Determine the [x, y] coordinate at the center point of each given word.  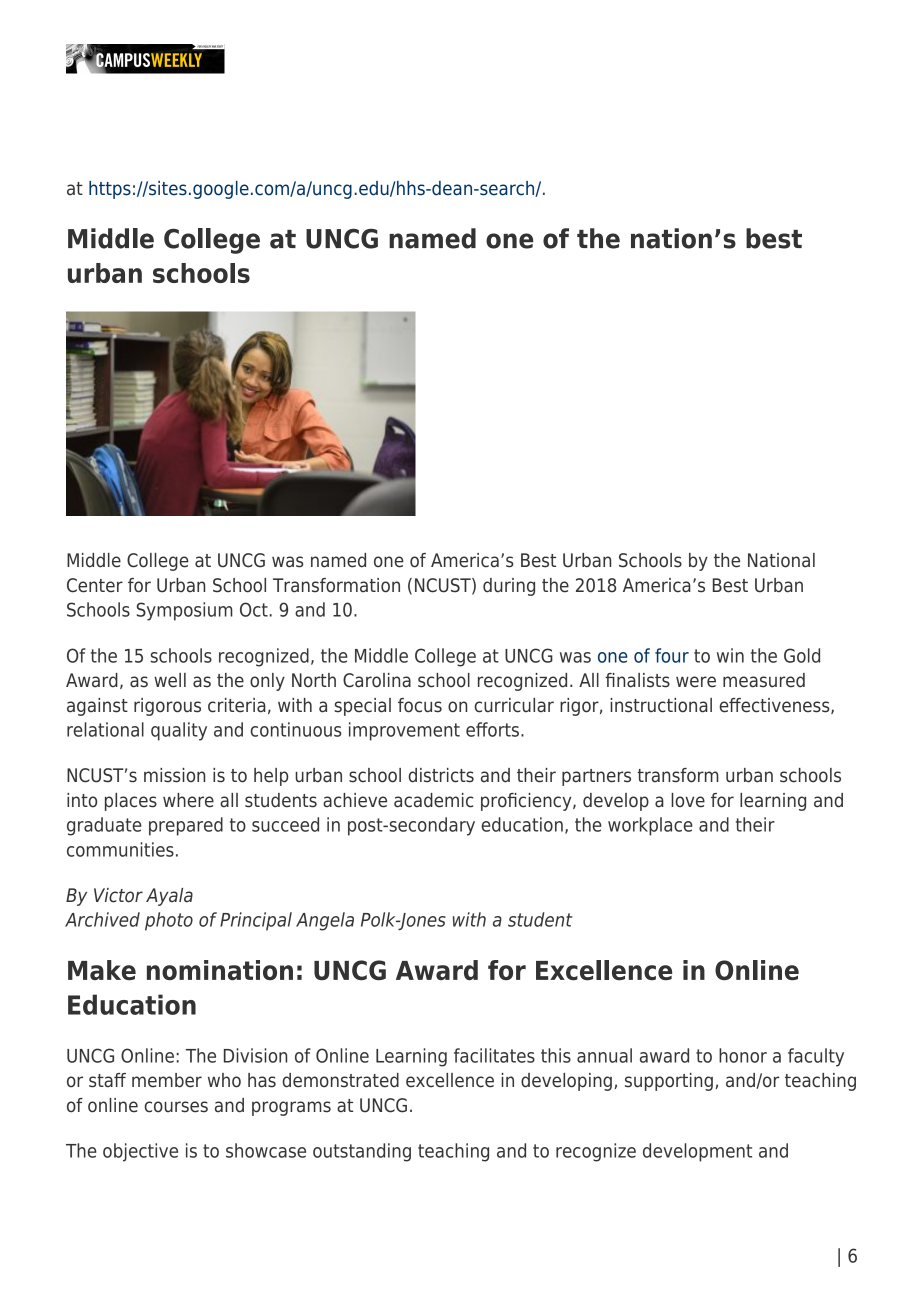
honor [743, 1055]
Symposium [185, 611]
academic [433, 800]
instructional [661, 705]
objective [140, 1152]
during [509, 587]
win [730, 655]
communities [120, 849]
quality [179, 731]
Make [102, 970]
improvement [404, 731]
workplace [650, 826]
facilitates [494, 1055]
